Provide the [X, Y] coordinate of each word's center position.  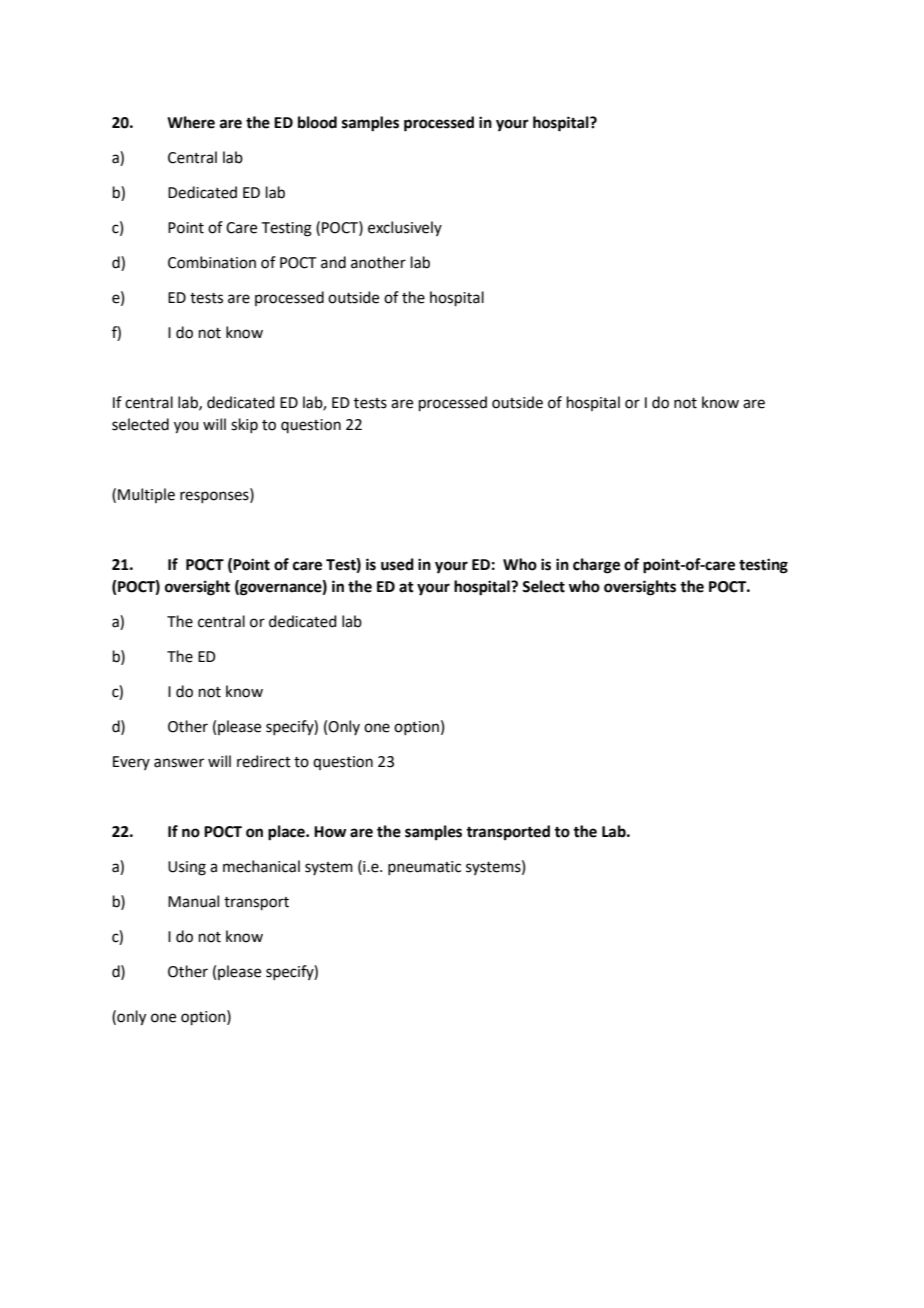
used [397, 564]
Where [191, 122]
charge [596, 566]
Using [187, 868]
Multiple [146, 495]
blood [317, 122]
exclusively [405, 228]
